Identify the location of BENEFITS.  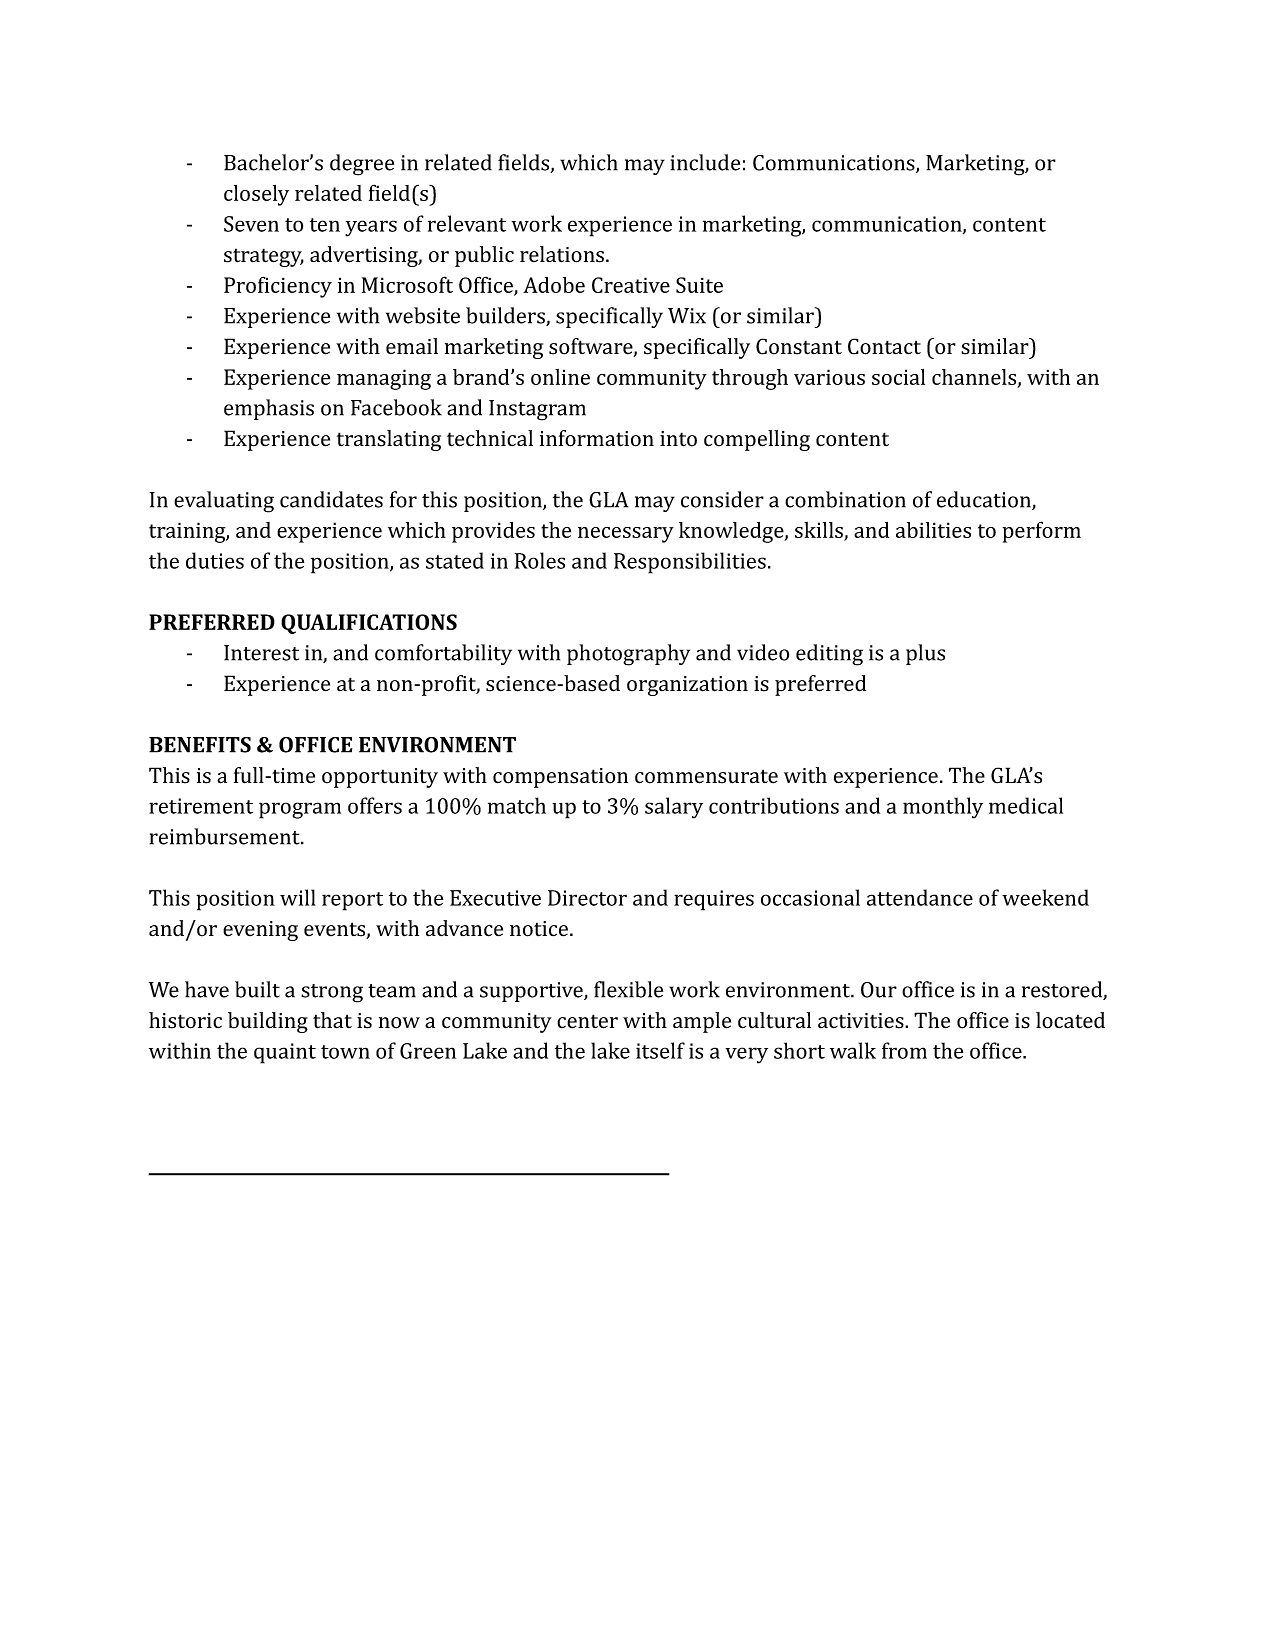
(200, 745).
